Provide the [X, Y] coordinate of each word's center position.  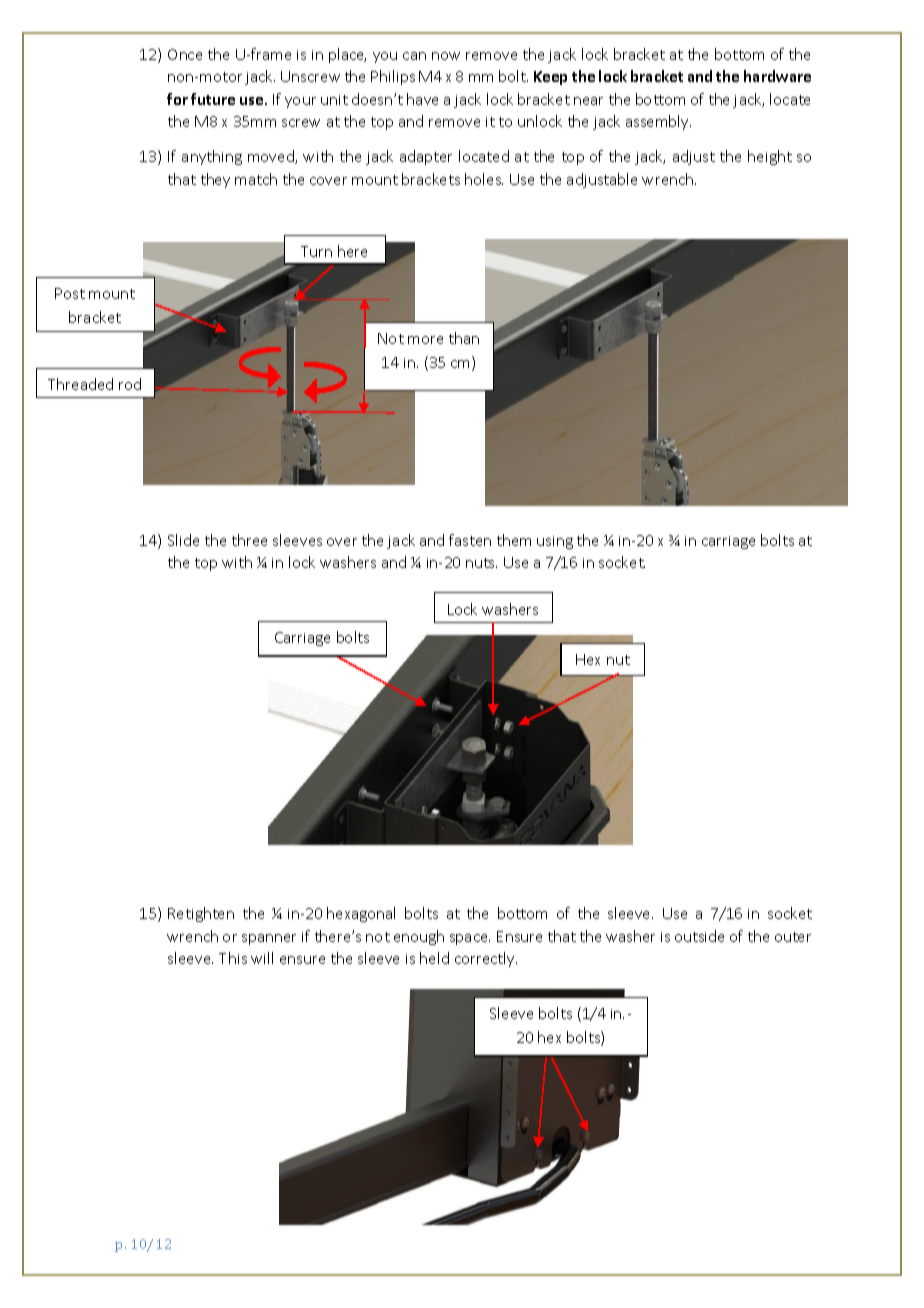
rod [130, 384]
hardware [777, 76]
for [177, 99]
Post [70, 293]
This [233, 958]
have [422, 99]
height [770, 157]
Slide [183, 540]
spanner [269, 939]
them [514, 540]
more [425, 340]
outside [699, 936]
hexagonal [361, 914]
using [555, 542]
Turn [316, 251]
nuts [481, 563]
